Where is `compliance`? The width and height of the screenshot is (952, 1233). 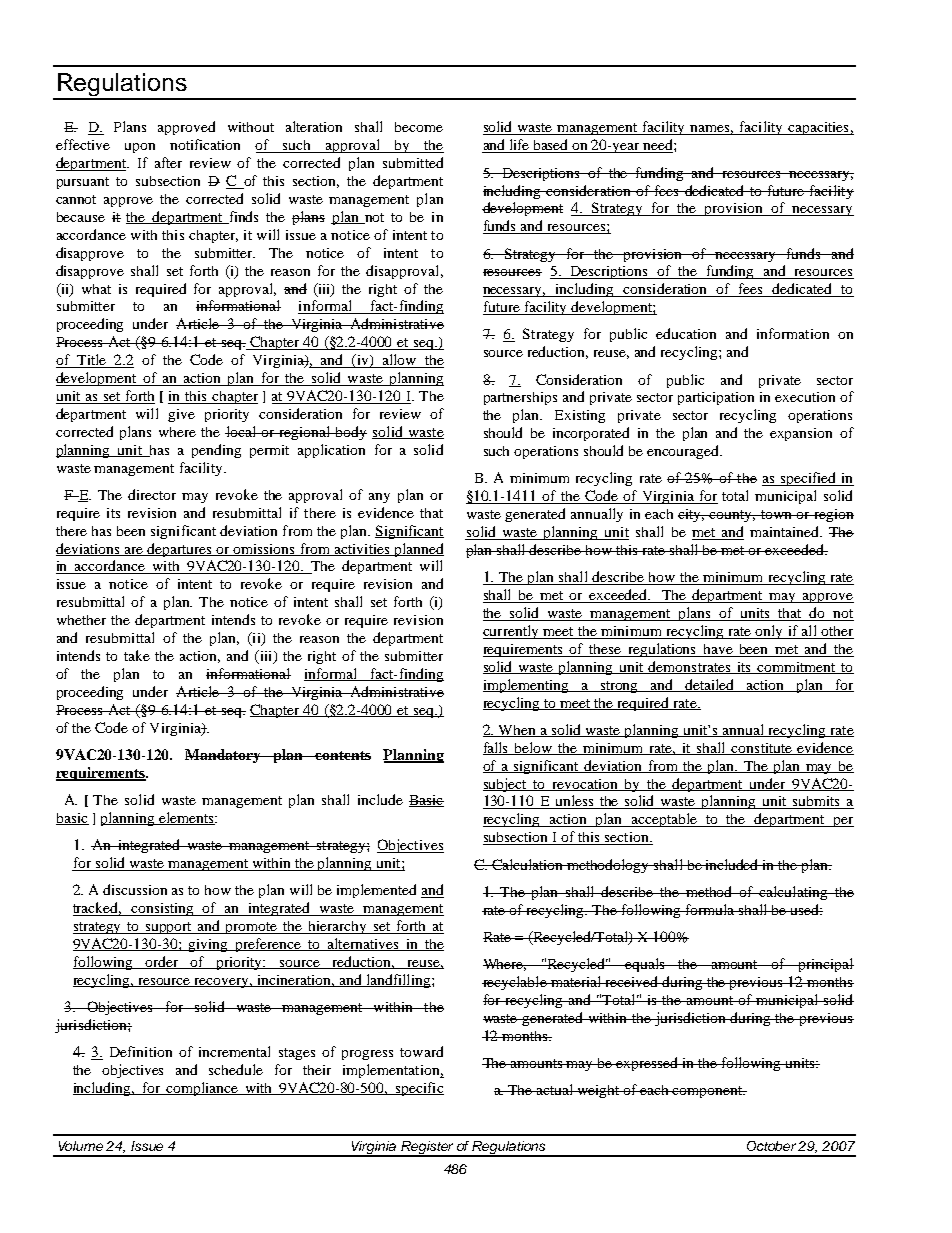 compliance is located at coordinates (203, 1089).
